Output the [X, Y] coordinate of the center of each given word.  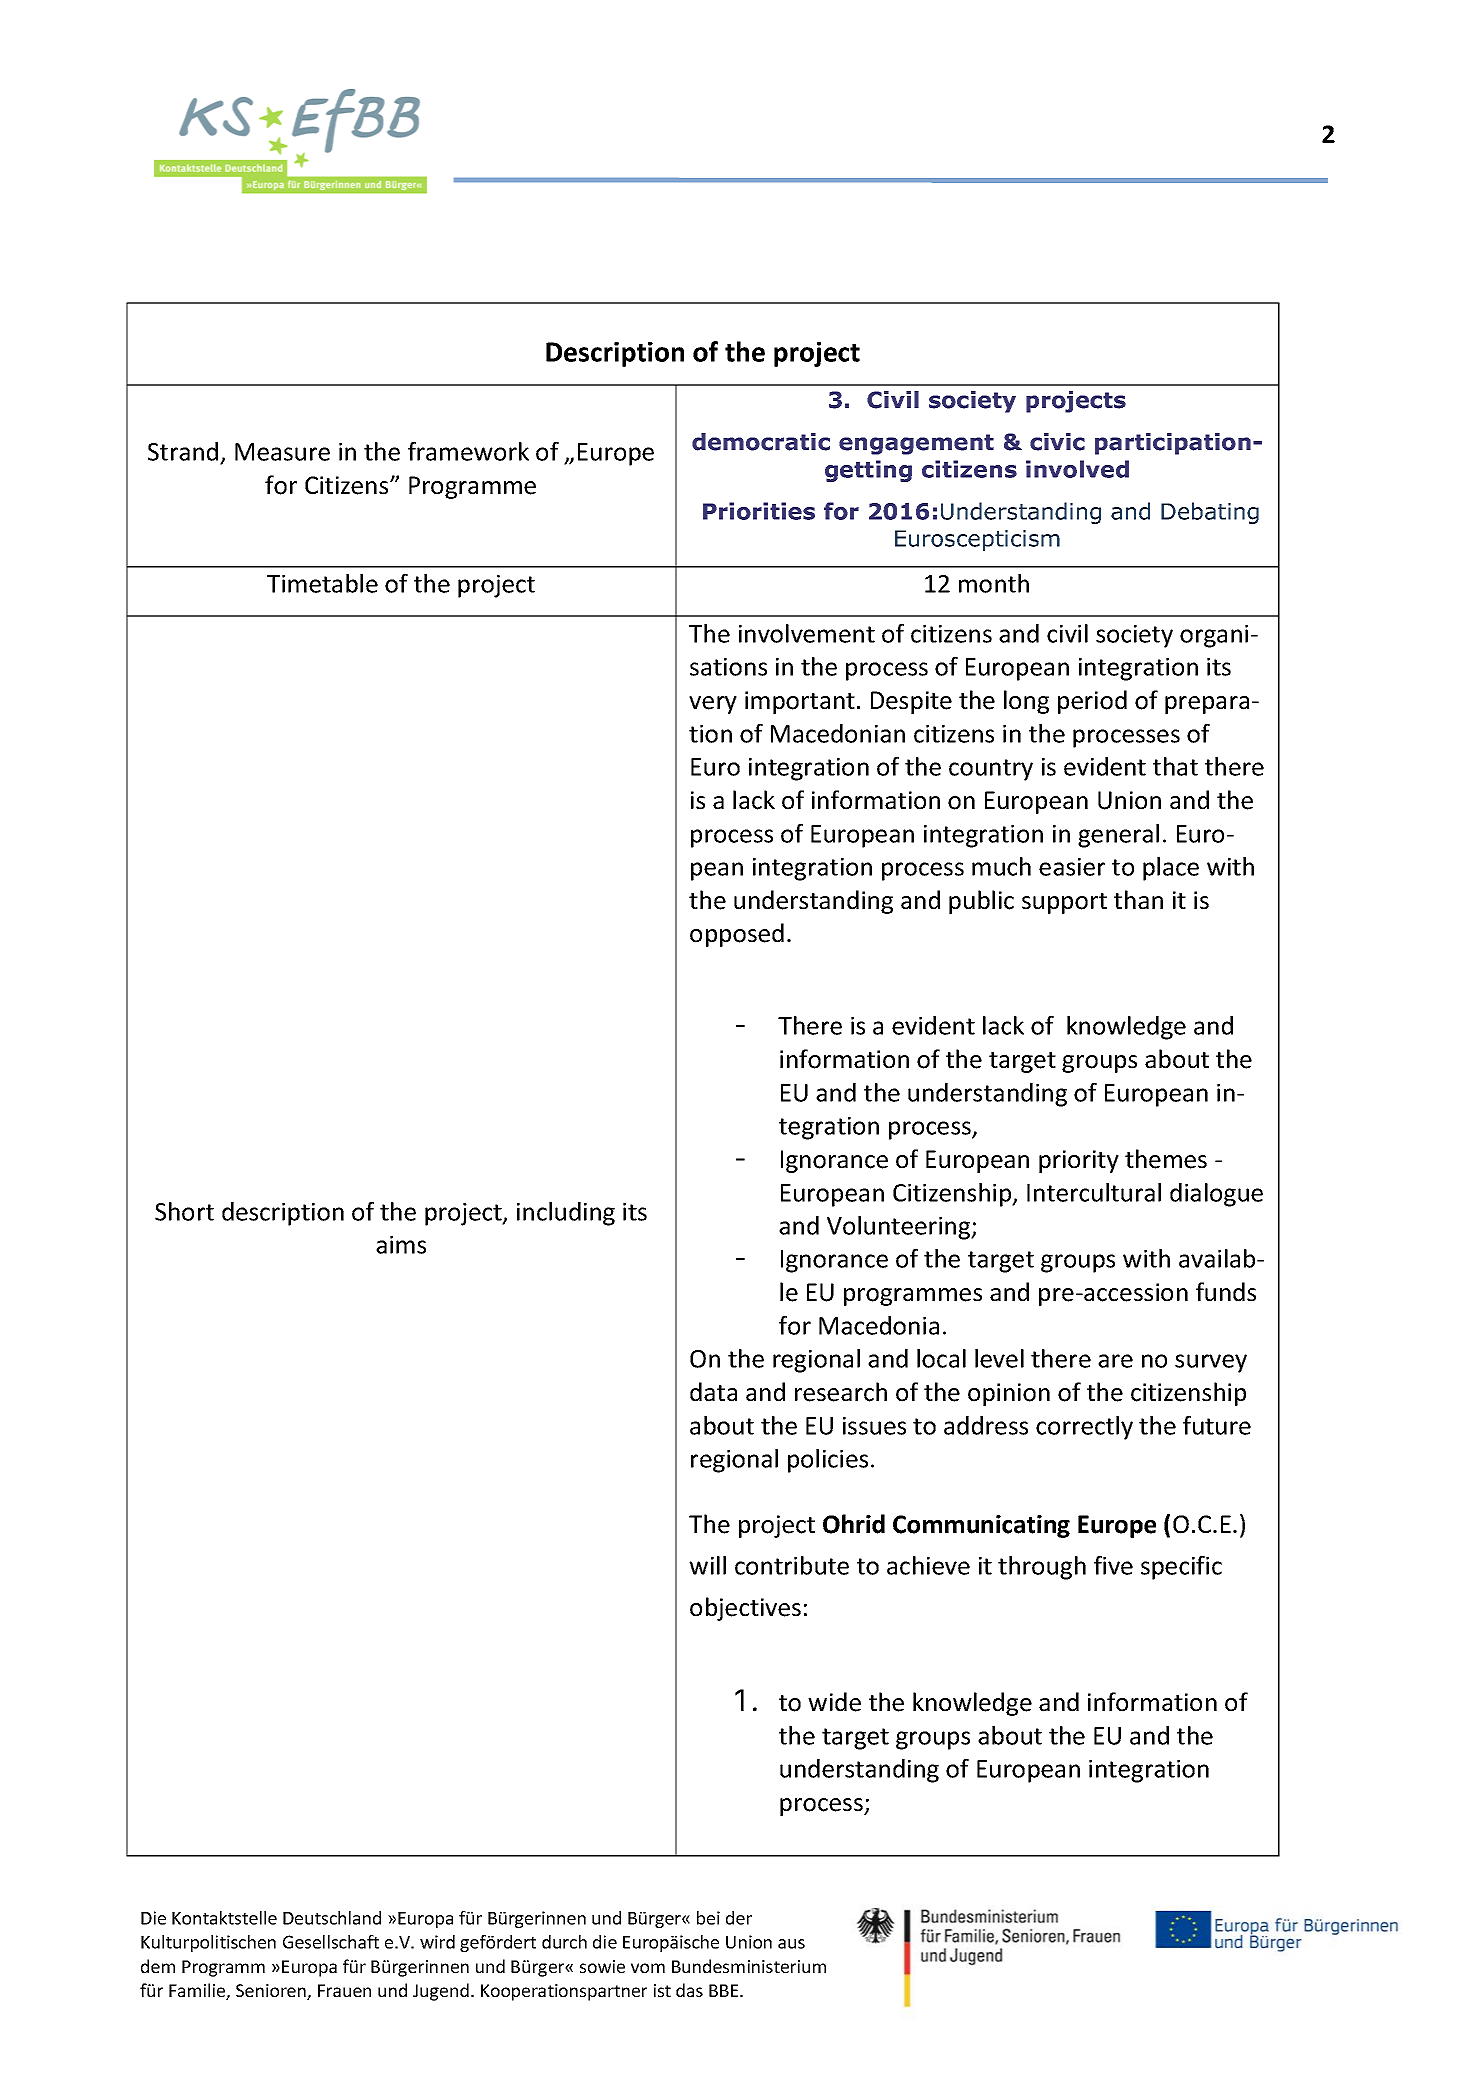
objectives [745, 1609]
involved [1077, 469]
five [1113, 1565]
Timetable [322, 583]
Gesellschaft [331, 1942]
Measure [282, 452]
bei [708, 1918]
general [1118, 836]
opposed [737, 935]
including [566, 1214]
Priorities [759, 511]
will [707, 1565]
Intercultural [1094, 1192]
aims [401, 1245]
